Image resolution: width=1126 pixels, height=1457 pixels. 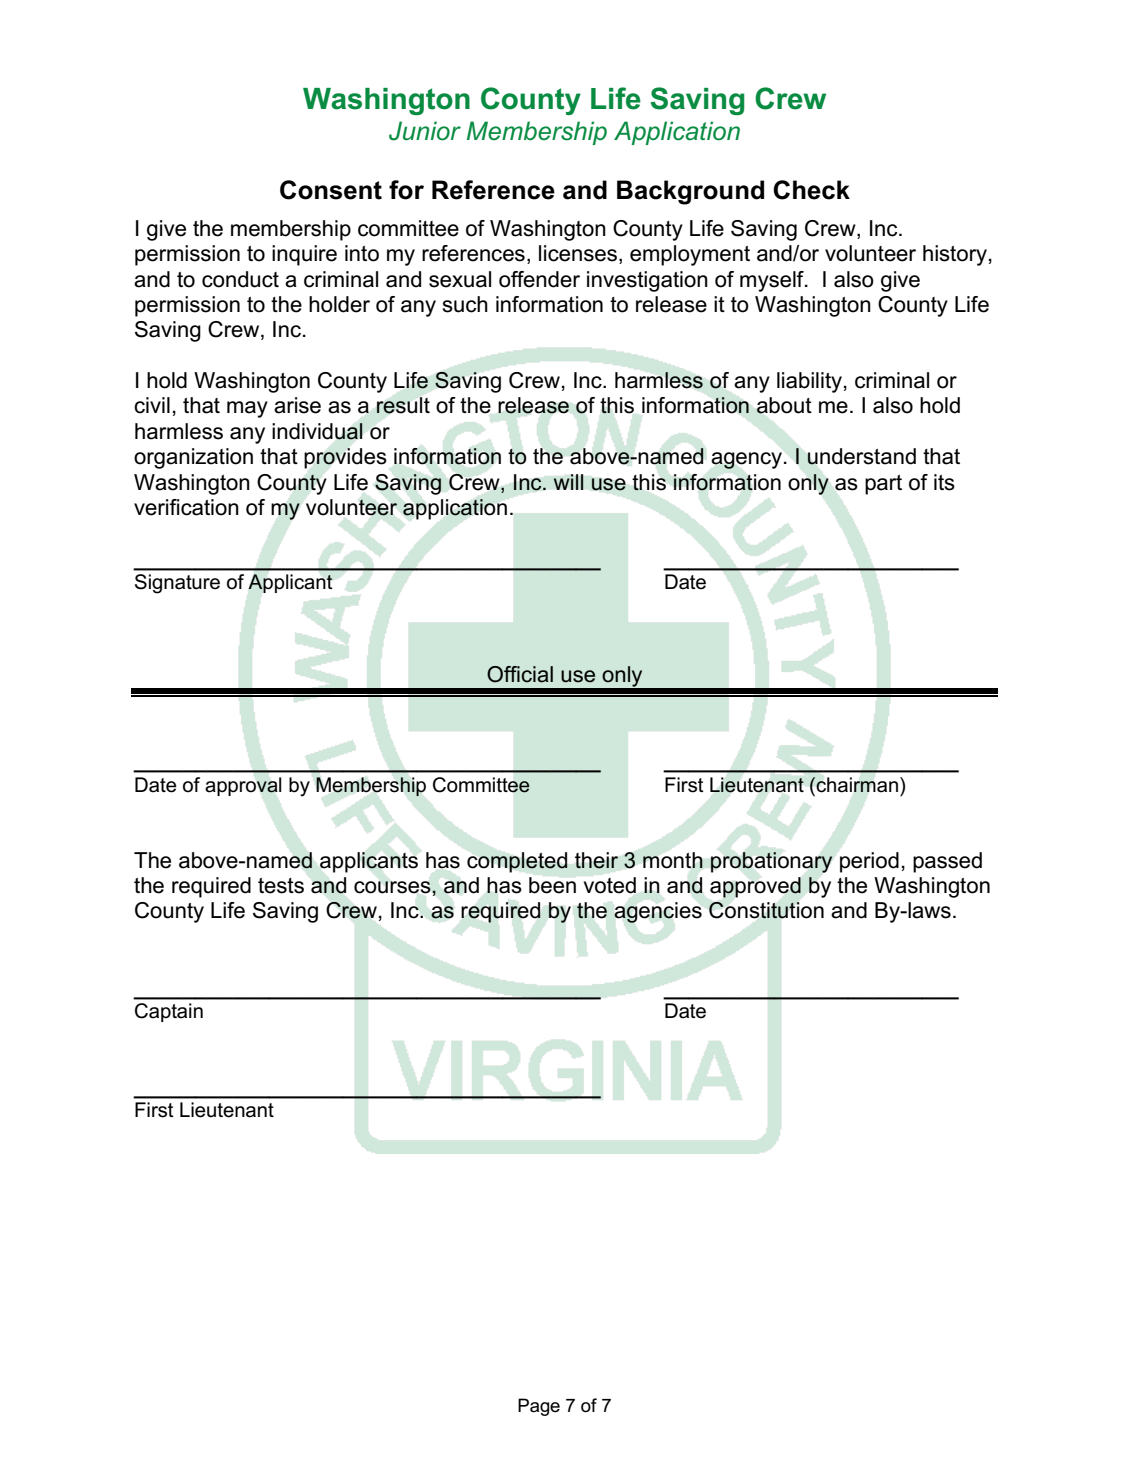 I want to click on understand, so click(x=861, y=456).
